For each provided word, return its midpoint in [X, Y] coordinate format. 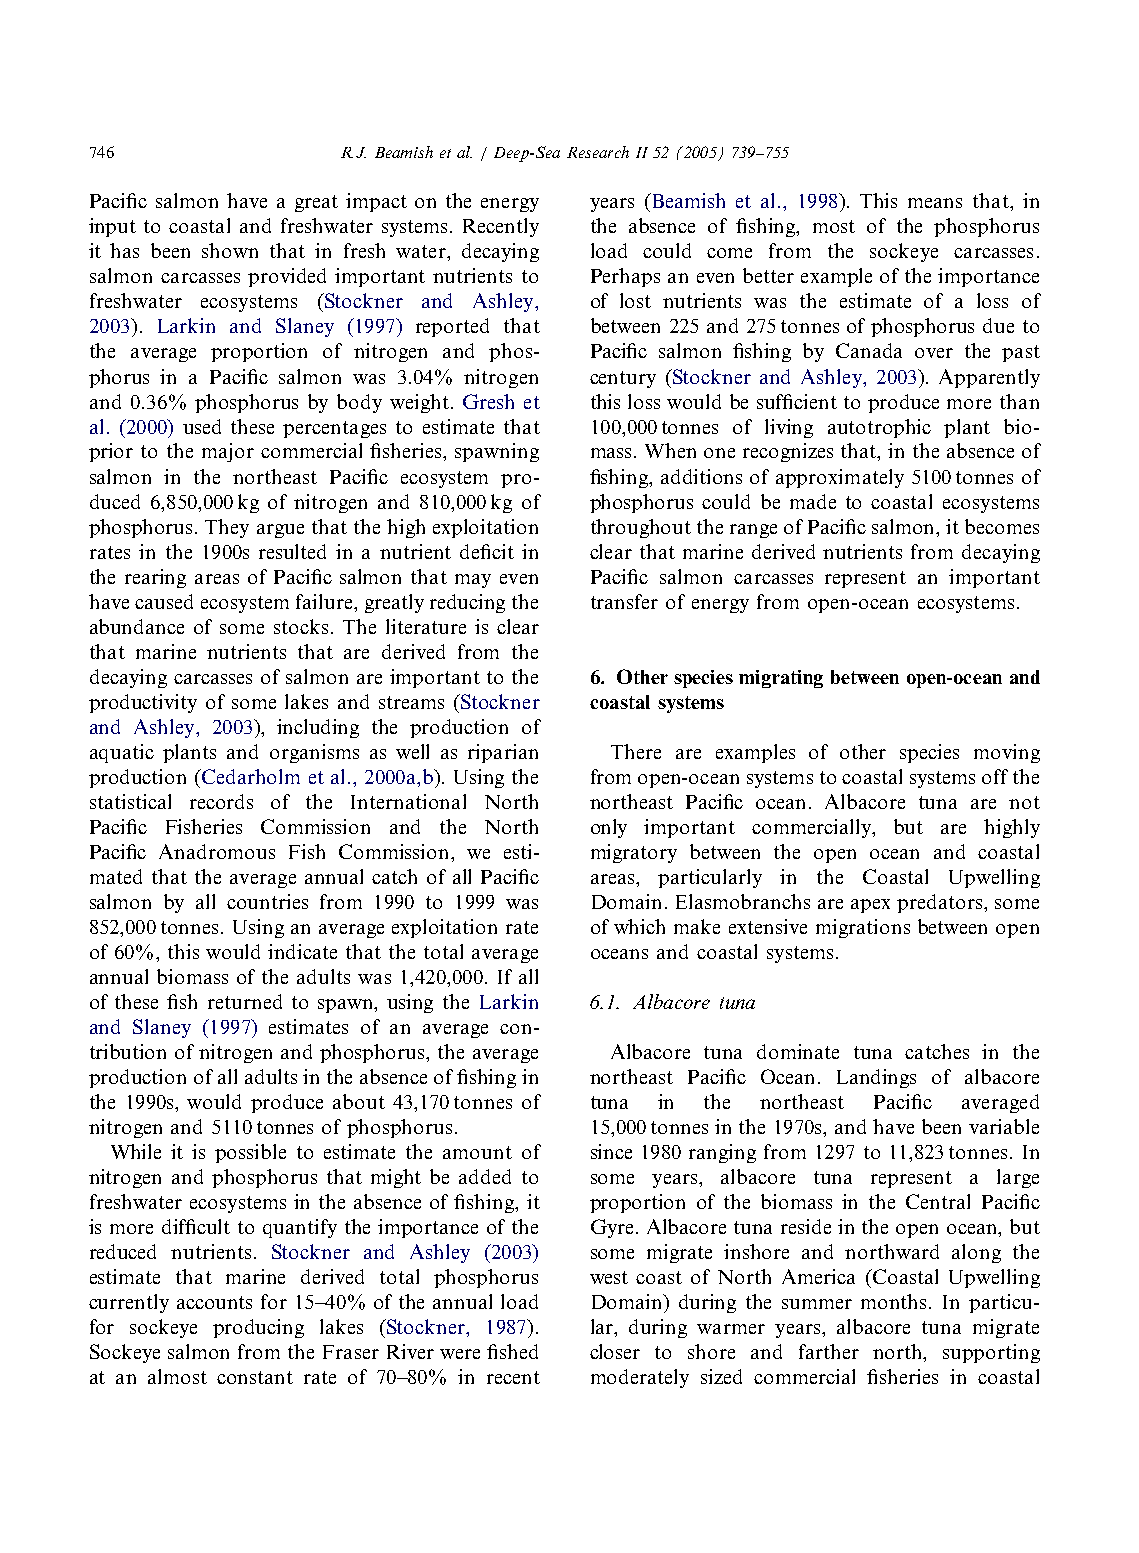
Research [598, 152]
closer [615, 1351]
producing [258, 1328]
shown [230, 250]
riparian [503, 753]
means [935, 203]
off [995, 776]
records [221, 801]
